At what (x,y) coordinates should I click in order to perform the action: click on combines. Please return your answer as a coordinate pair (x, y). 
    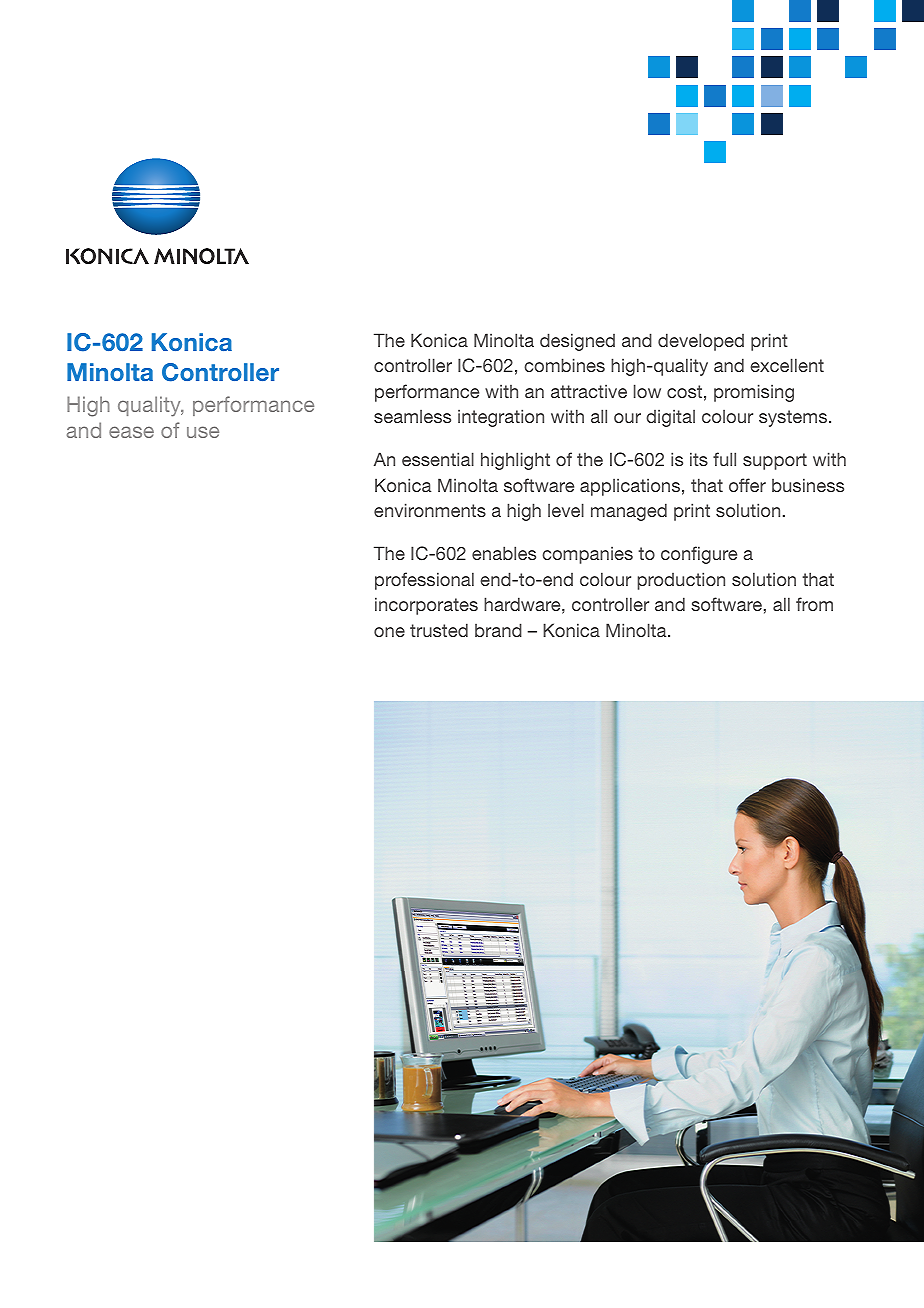
    Looking at the image, I should click on (564, 365).
